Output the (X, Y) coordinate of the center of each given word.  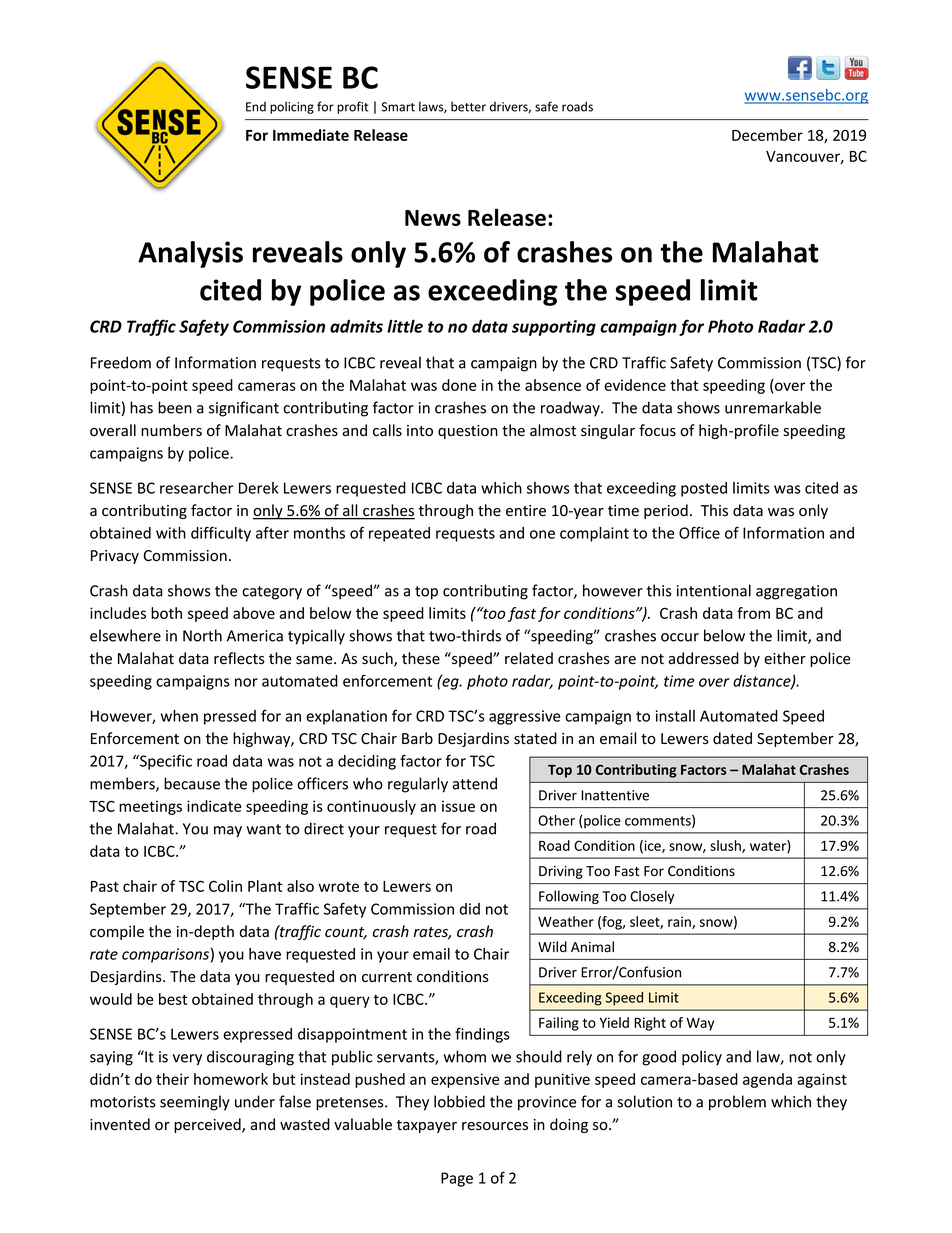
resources (495, 1126)
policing (292, 107)
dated (732, 738)
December (767, 135)
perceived (208, 1125)
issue (458, 806)
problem (737, 1103)
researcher (196, 488)
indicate (214, 806)
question (468, 432)
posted (704, 489)
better (468, 106)
